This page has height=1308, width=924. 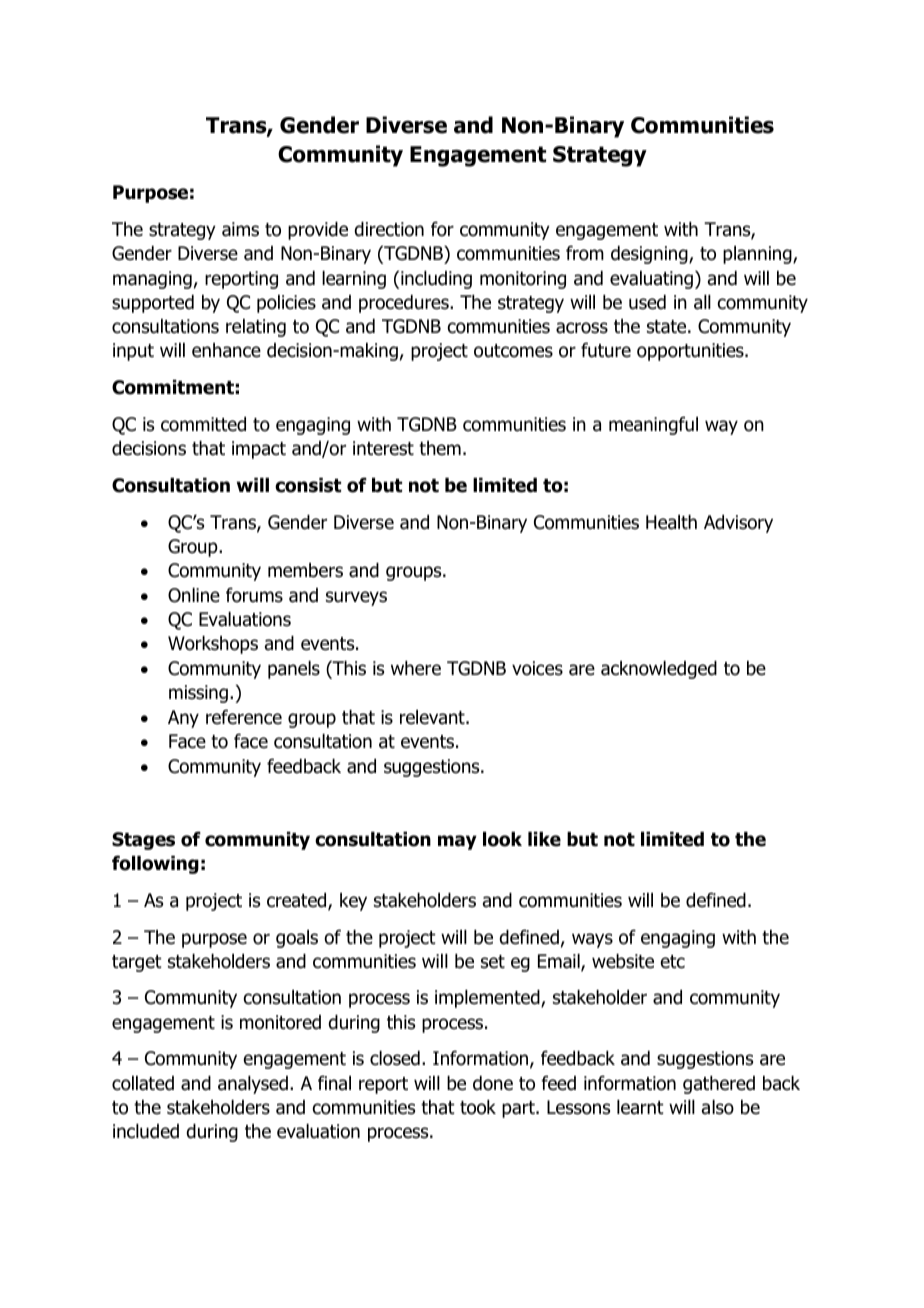 I want to click on aims, so click(x=240, y=229).
